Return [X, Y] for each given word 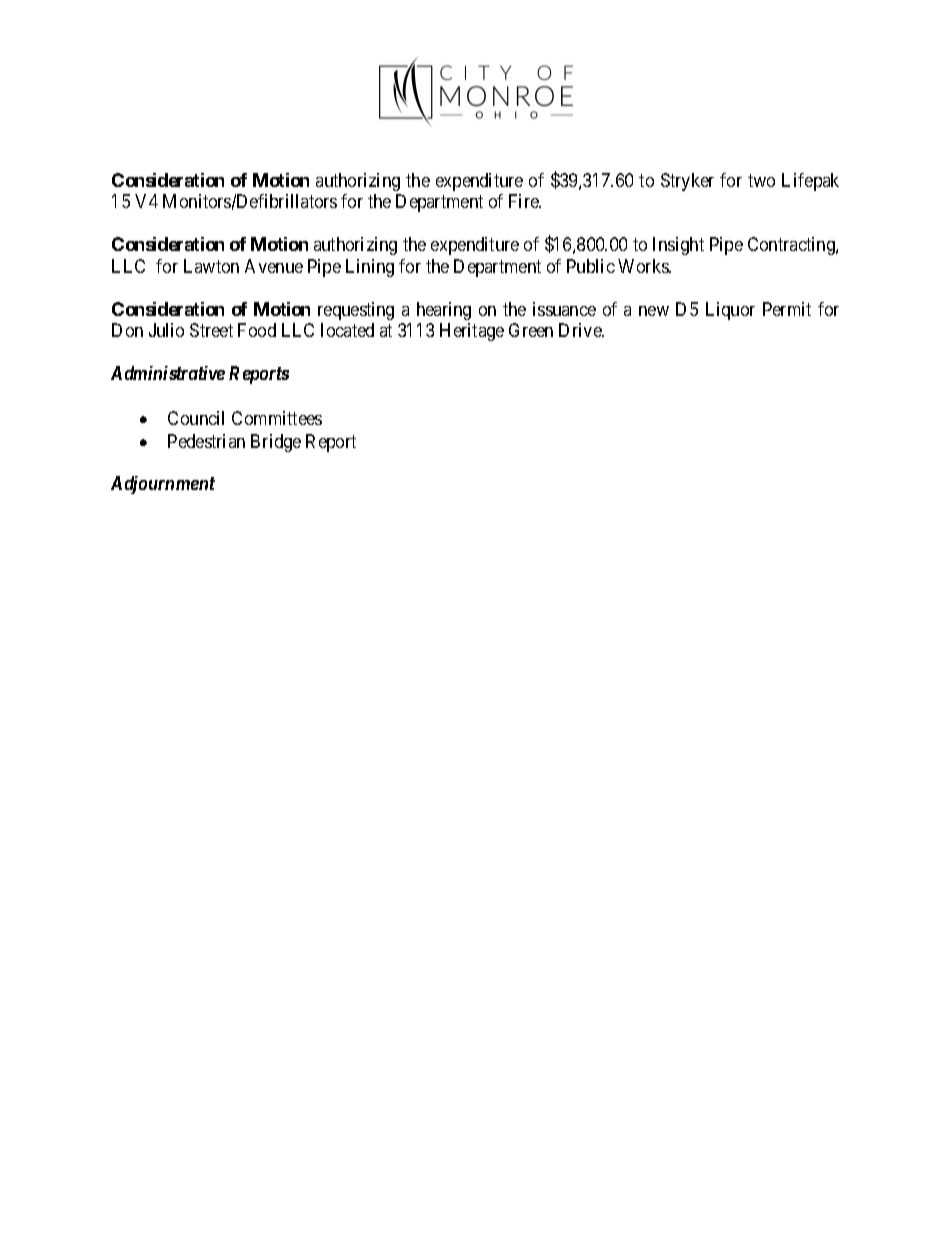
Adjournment [163, 485]
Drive [581, 330]
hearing [444, 311]
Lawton [211, 266]
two [761, 180]
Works [644, 266]
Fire [525, 201]
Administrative [168, 373]
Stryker [687, 182]
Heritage [472, 332]
